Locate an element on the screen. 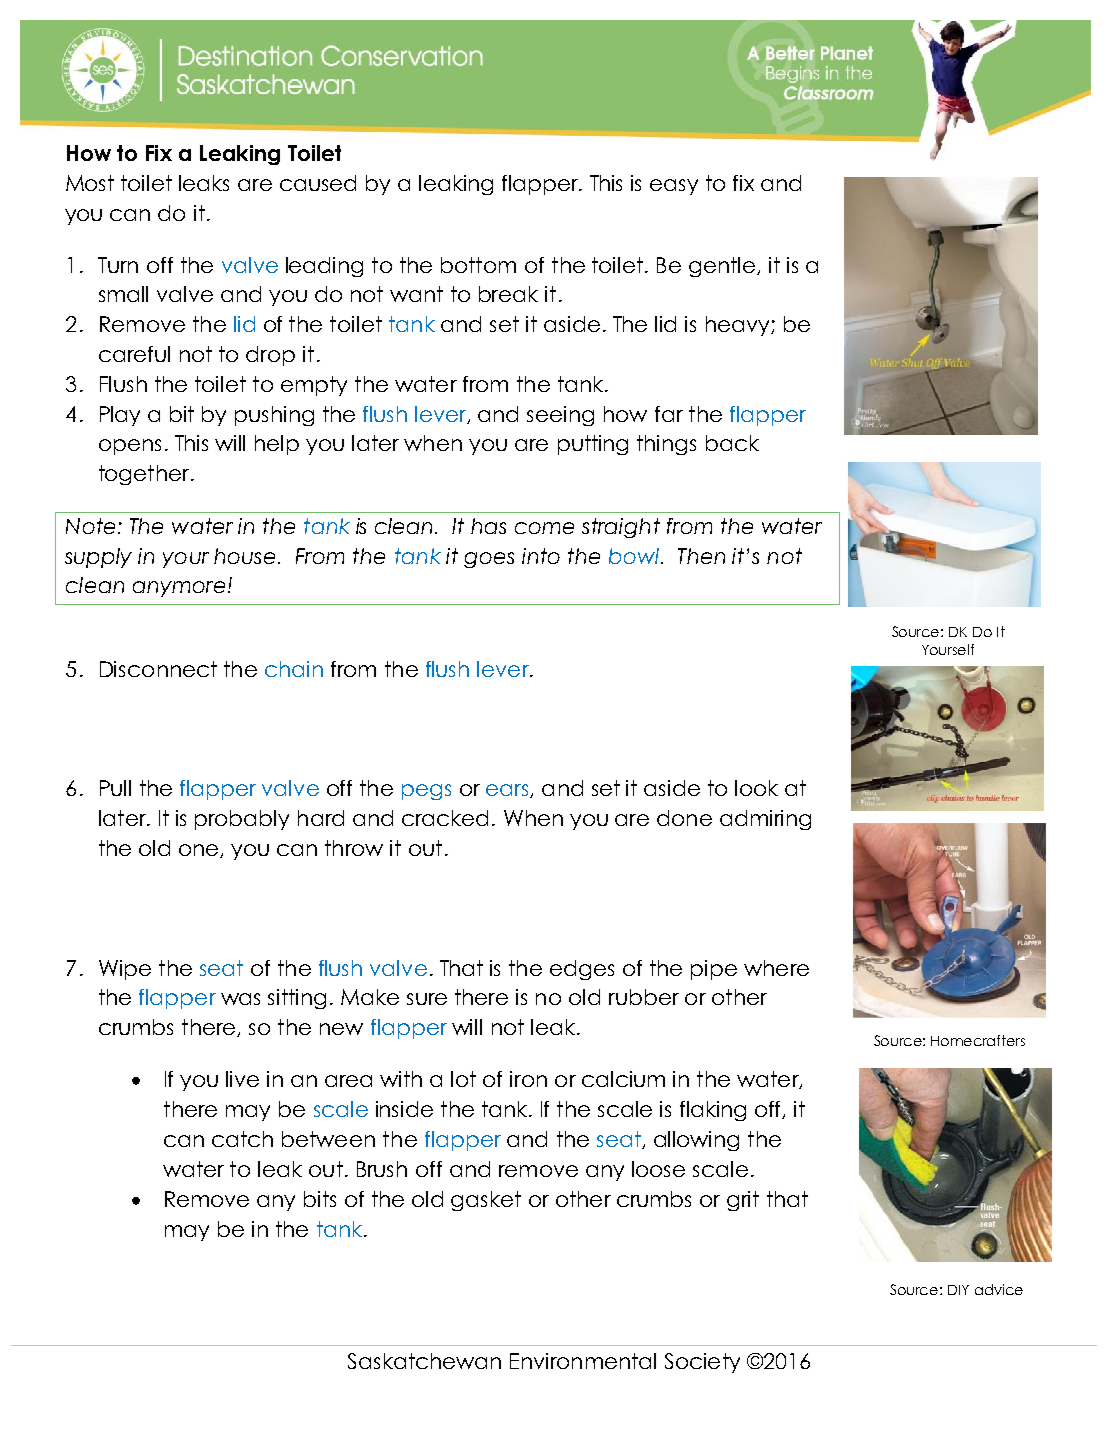  bottom is located at coordinates (478, 265).
